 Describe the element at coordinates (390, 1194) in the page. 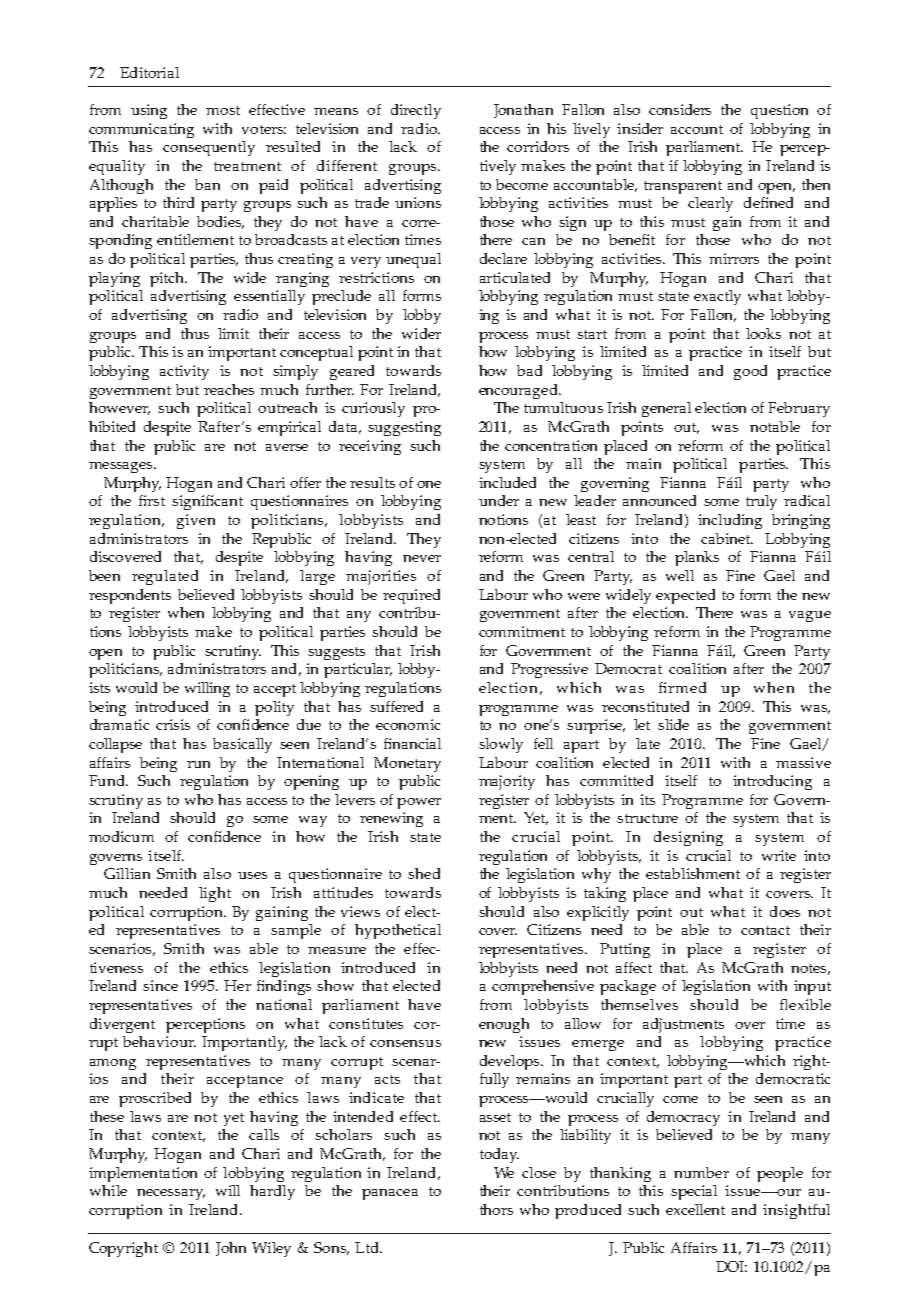

I see `panacea` at that location.
